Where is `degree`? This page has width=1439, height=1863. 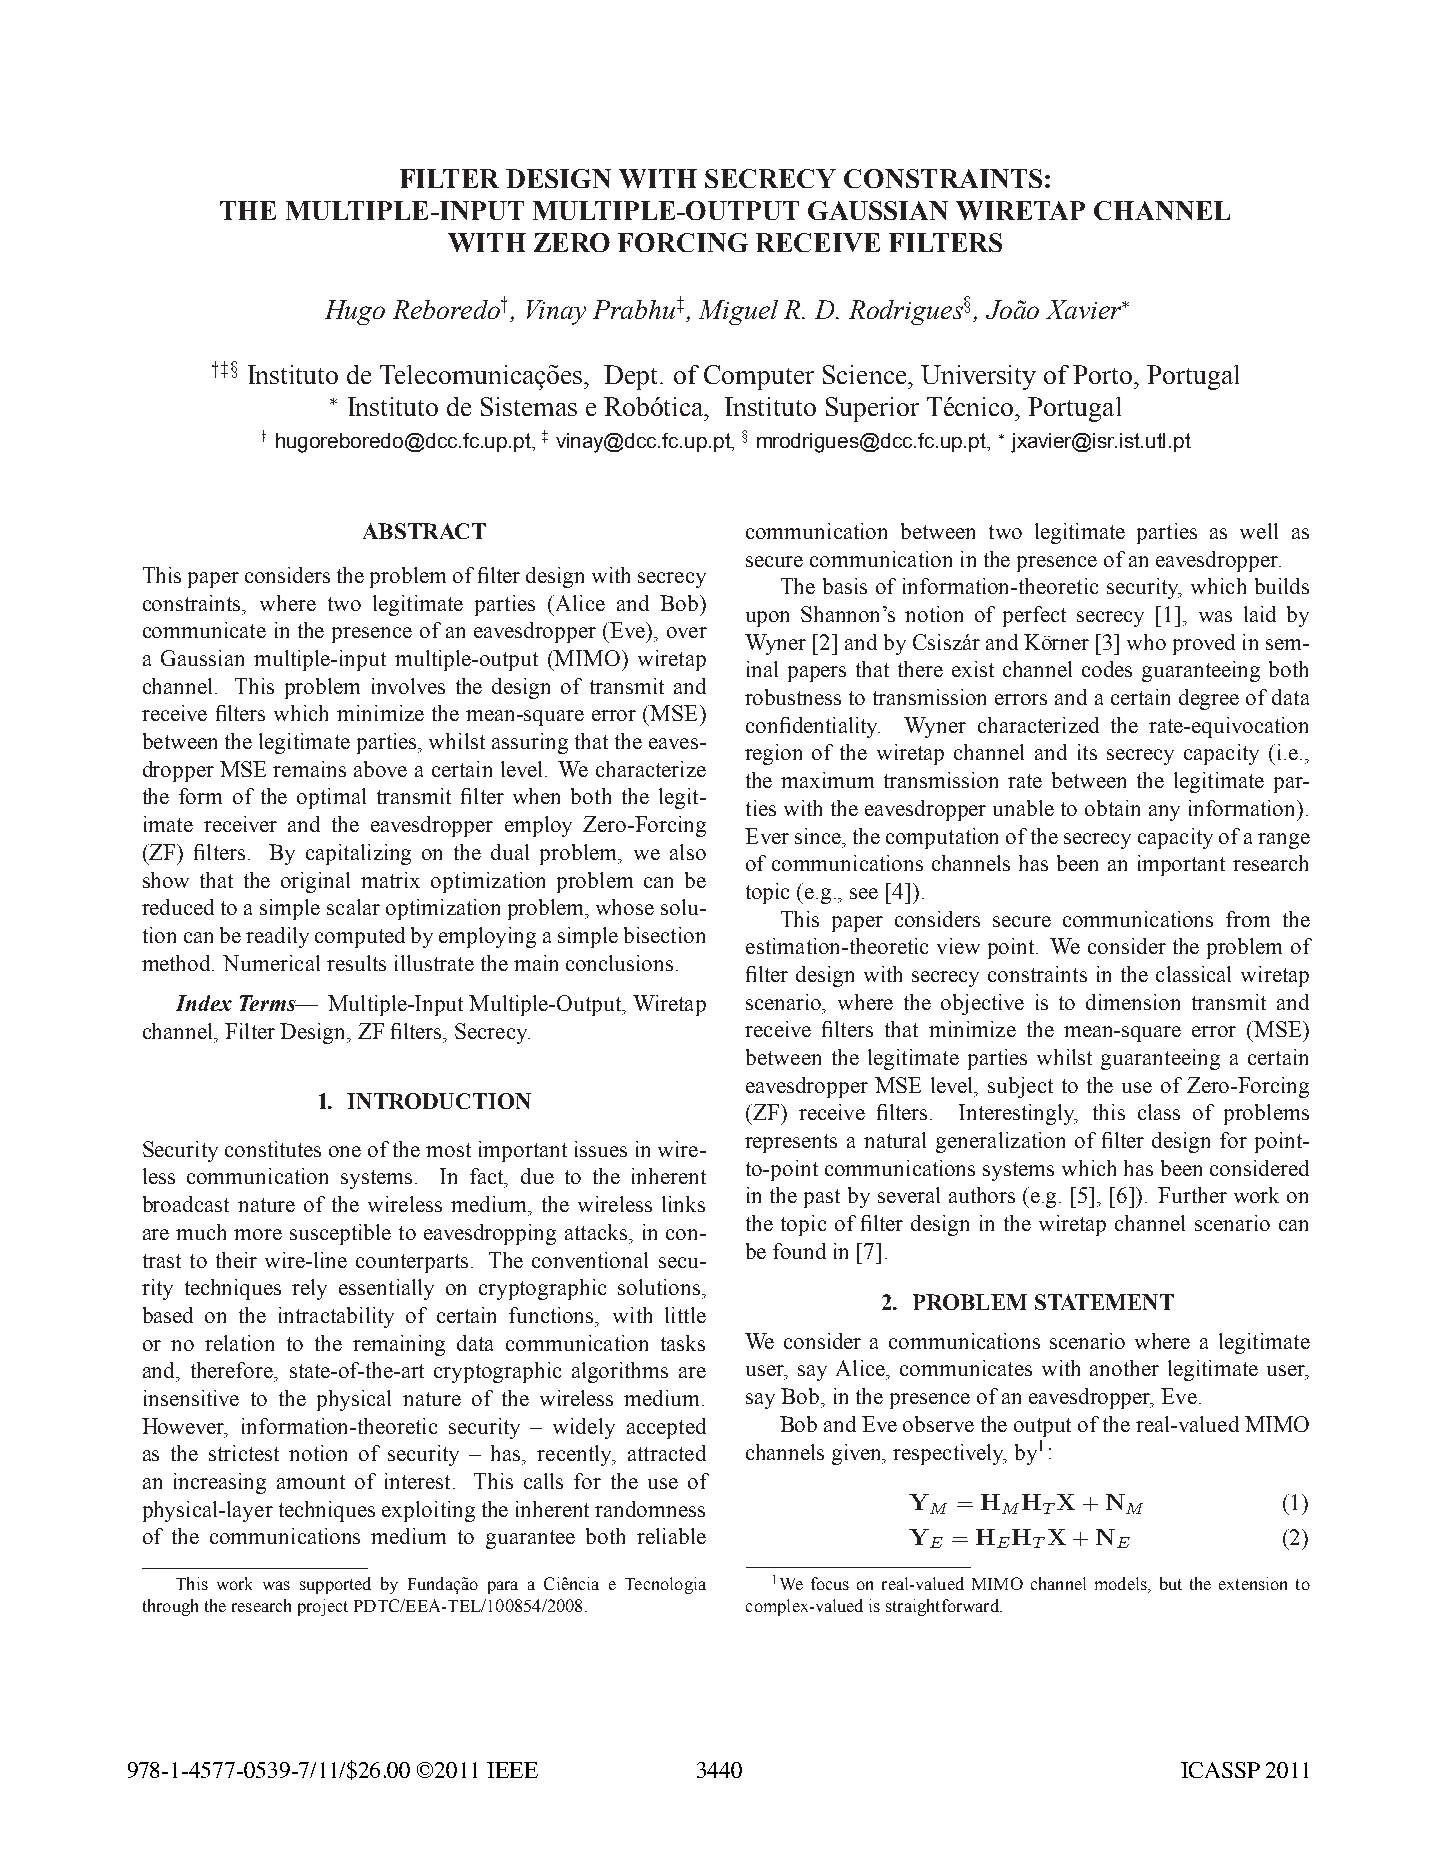 degree is located at coordinates (1209, 699).
